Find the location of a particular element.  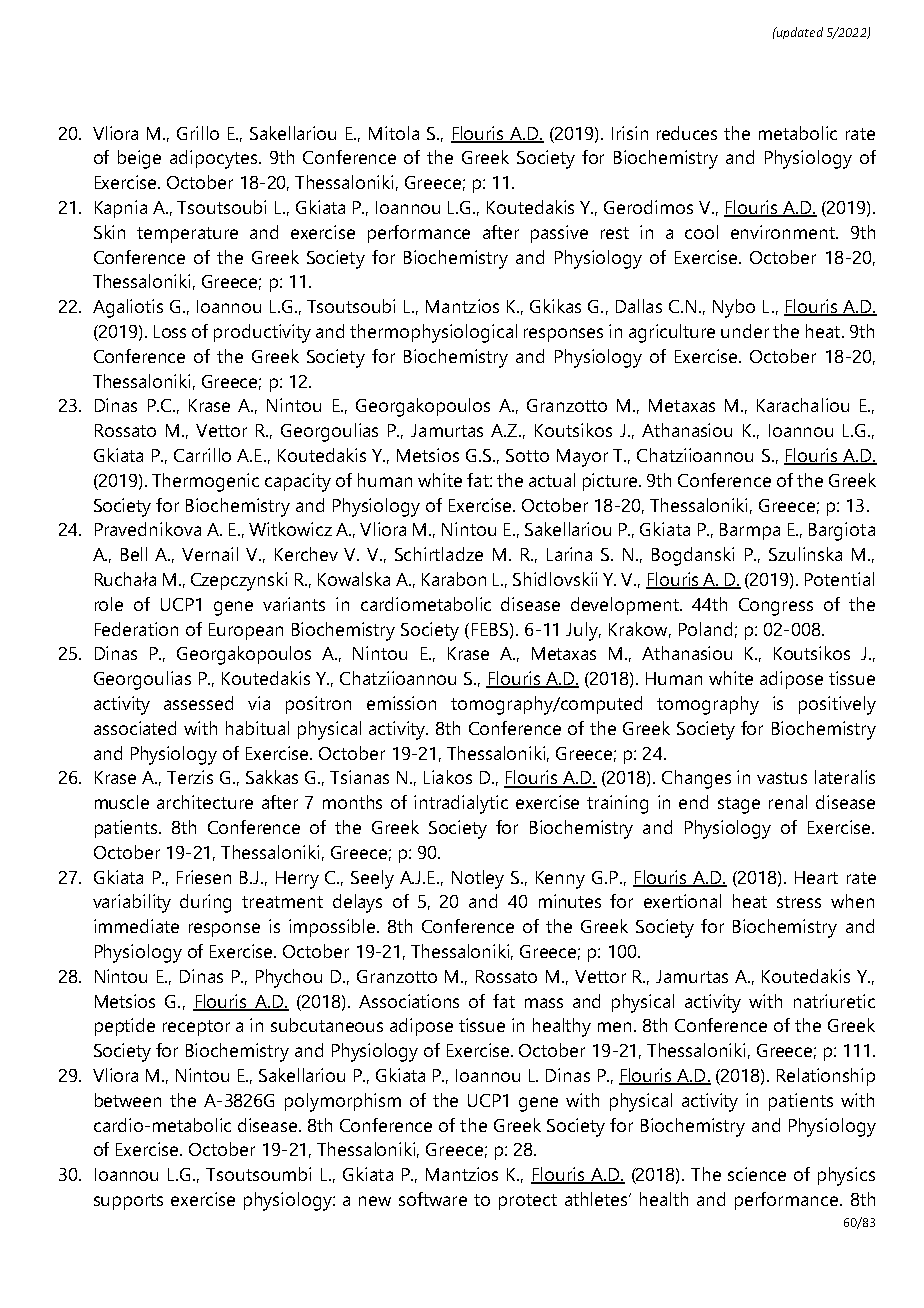

supports is located at coordinates (128, 1202).
